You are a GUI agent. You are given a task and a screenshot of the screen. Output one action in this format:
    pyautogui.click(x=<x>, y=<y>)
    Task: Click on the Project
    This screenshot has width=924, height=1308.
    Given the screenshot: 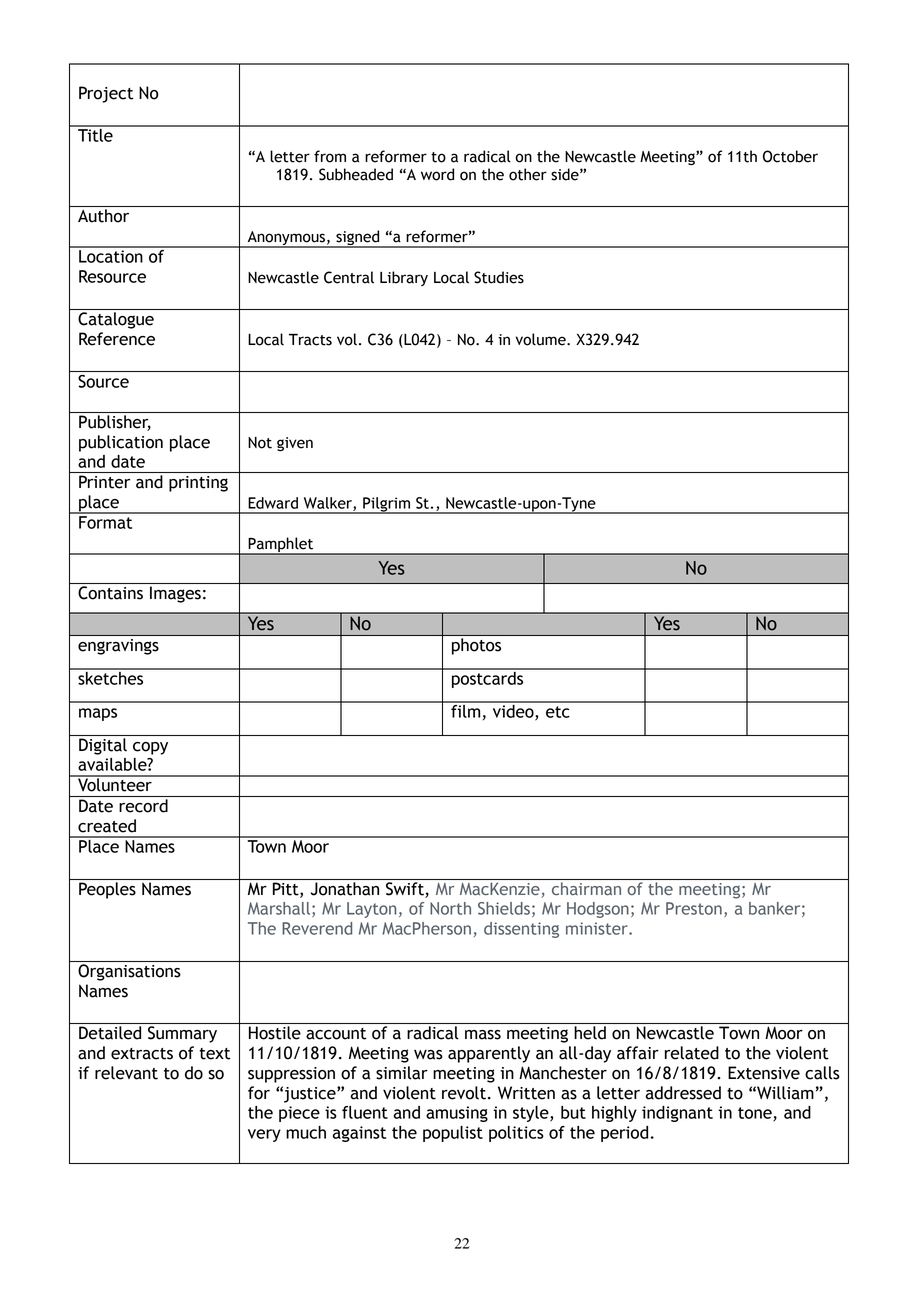 What is the action you would take?
    pyautogui.click(x=106, y=94)
